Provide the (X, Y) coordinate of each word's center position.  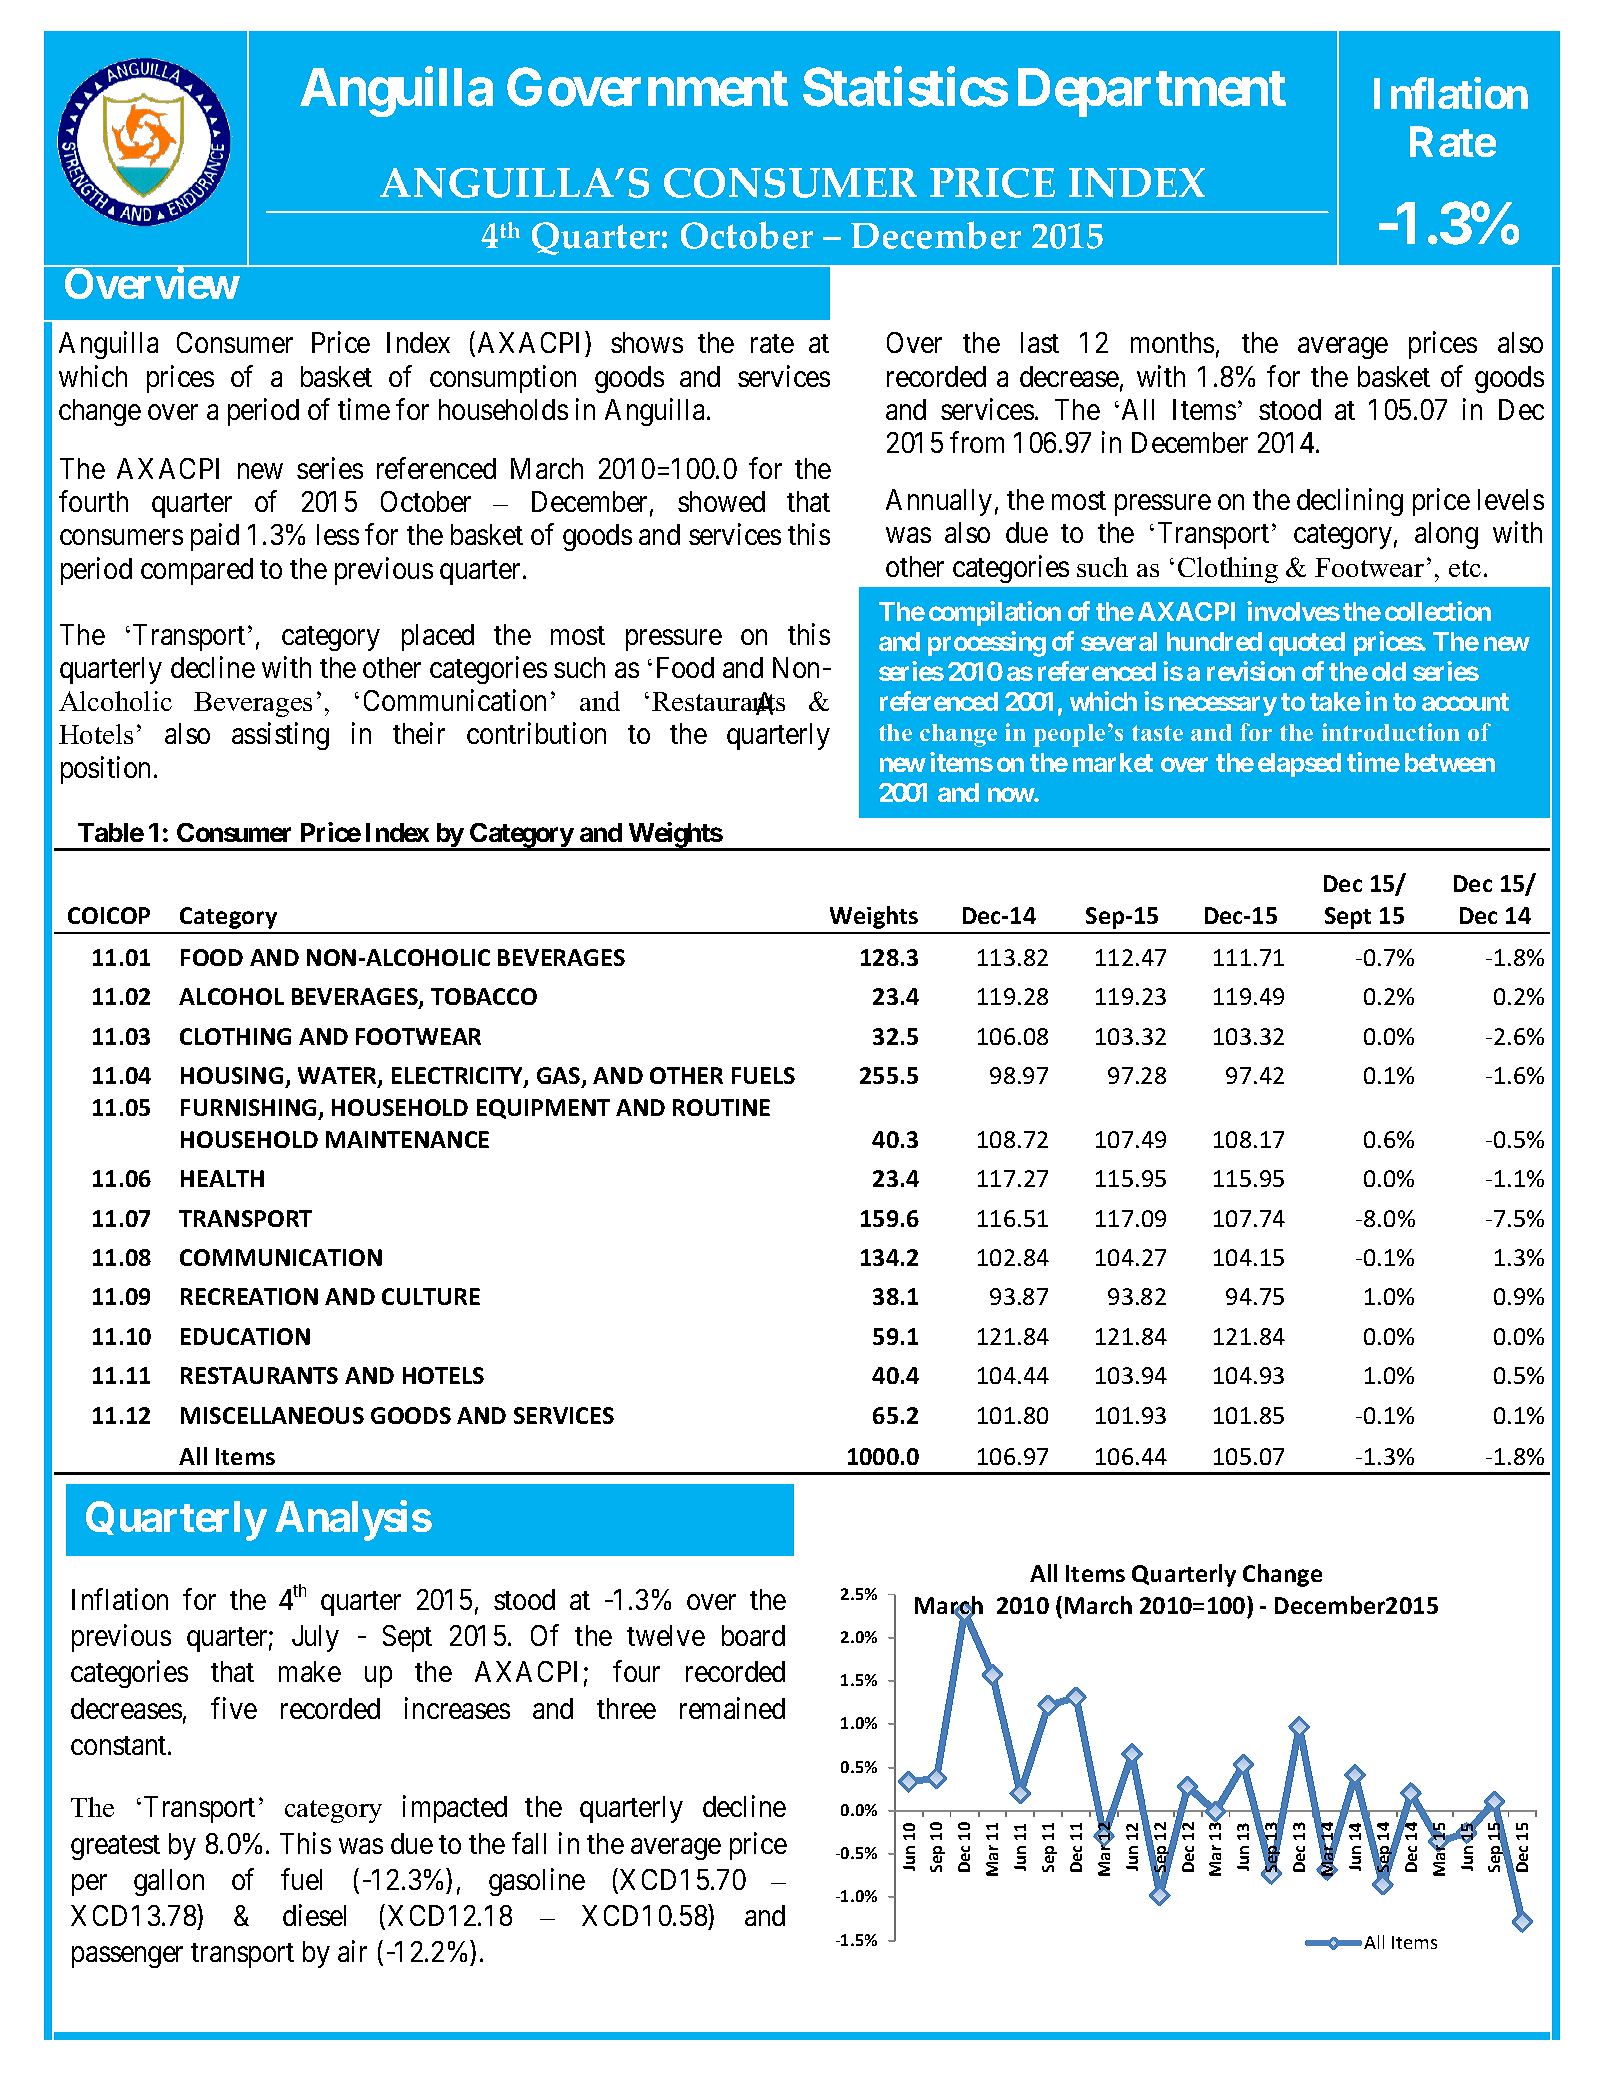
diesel (314, 1915)
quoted (1307, 644)
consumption (503, 379)
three (626, 1708)
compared (197, 571)
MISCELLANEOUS (272, 1415)
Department (1152, 93)
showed (721, 501)
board (753, 1635)
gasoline (537, 1882)
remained (732, 1708)
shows (647, 342)
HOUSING (232, 1075)
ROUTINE (721, 1107)
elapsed (1299, 765)
